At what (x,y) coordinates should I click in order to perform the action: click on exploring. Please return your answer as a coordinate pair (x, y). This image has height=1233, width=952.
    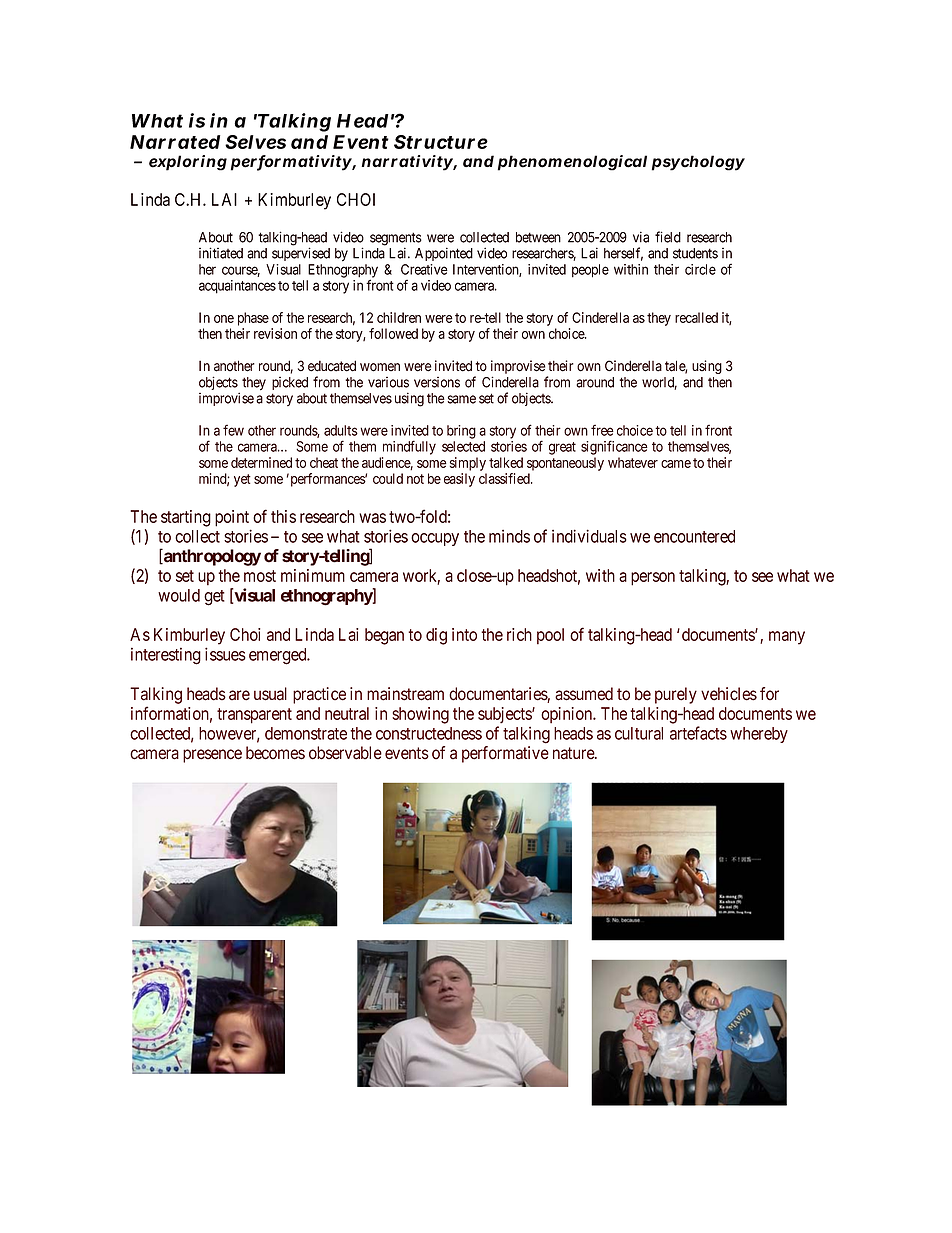
    Looking at the image, I should click on (188, 163).
